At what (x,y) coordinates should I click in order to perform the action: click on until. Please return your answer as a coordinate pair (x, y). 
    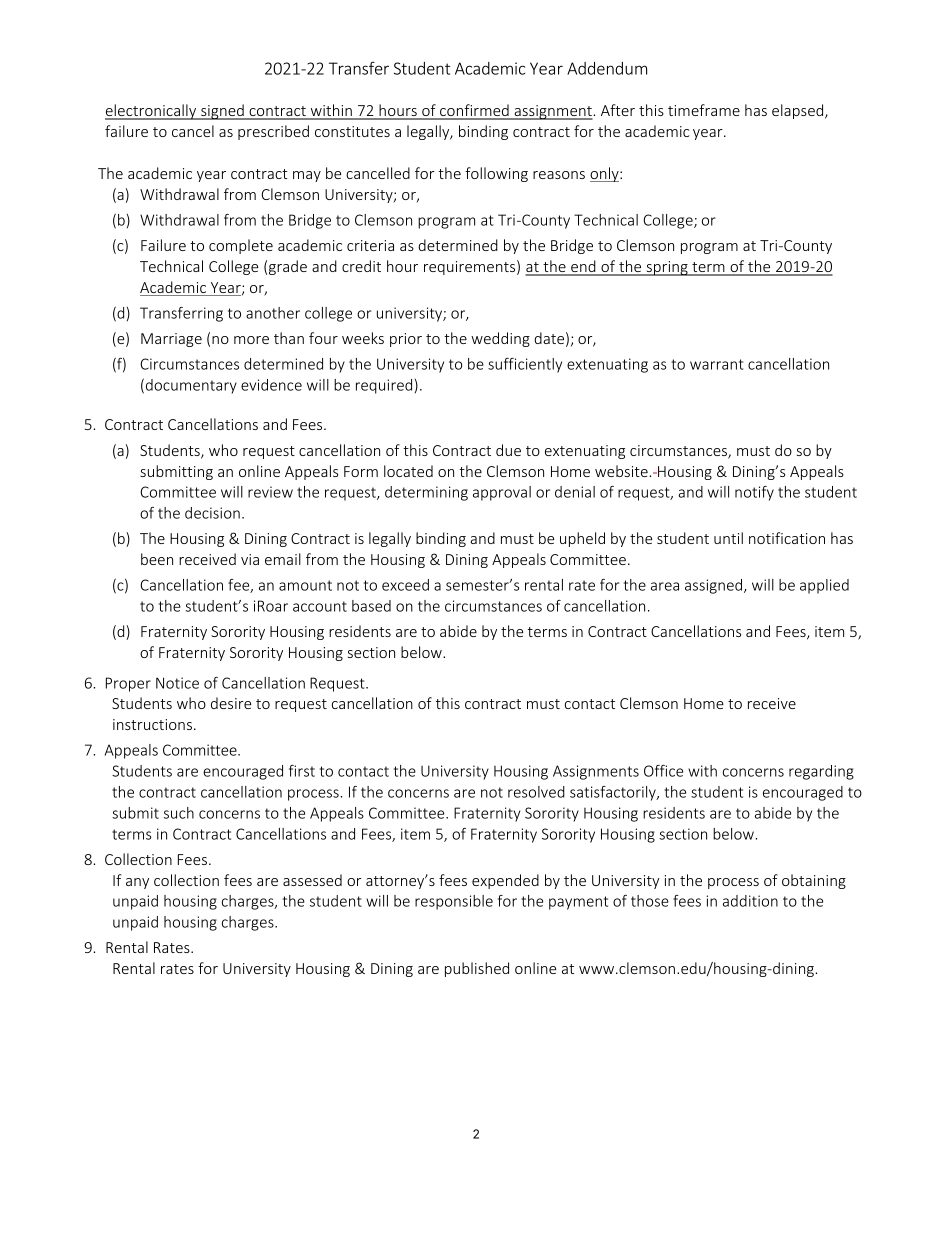
    Looking at the image, I should click on (728, 538).
